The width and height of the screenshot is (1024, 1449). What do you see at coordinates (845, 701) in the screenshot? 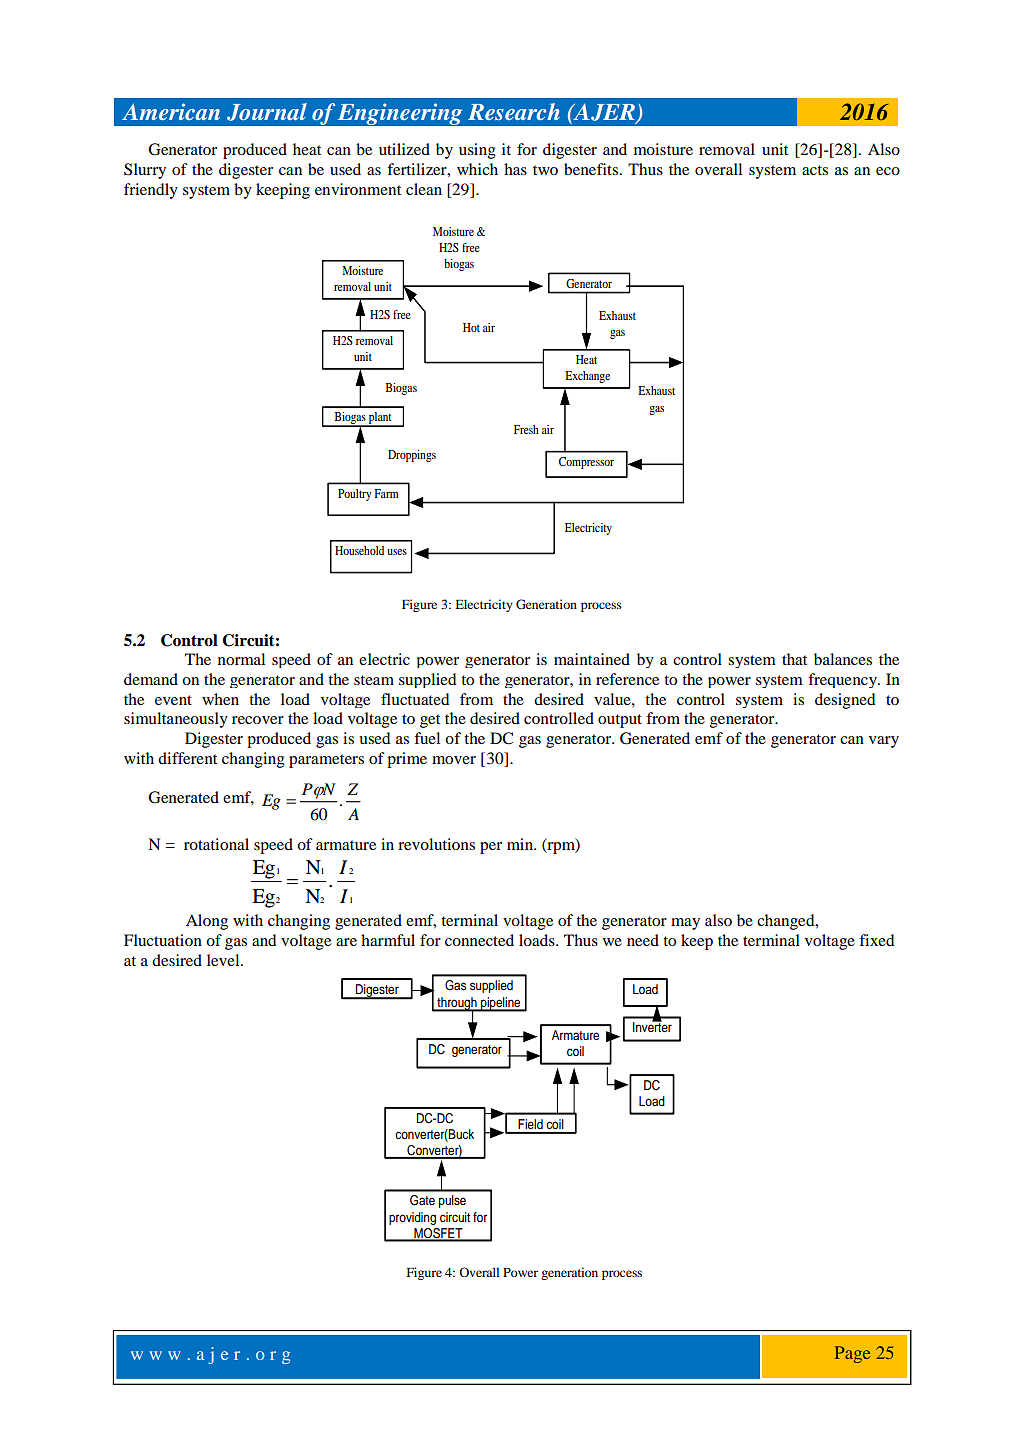
I see `designed` at bounding box center [845, 701].
